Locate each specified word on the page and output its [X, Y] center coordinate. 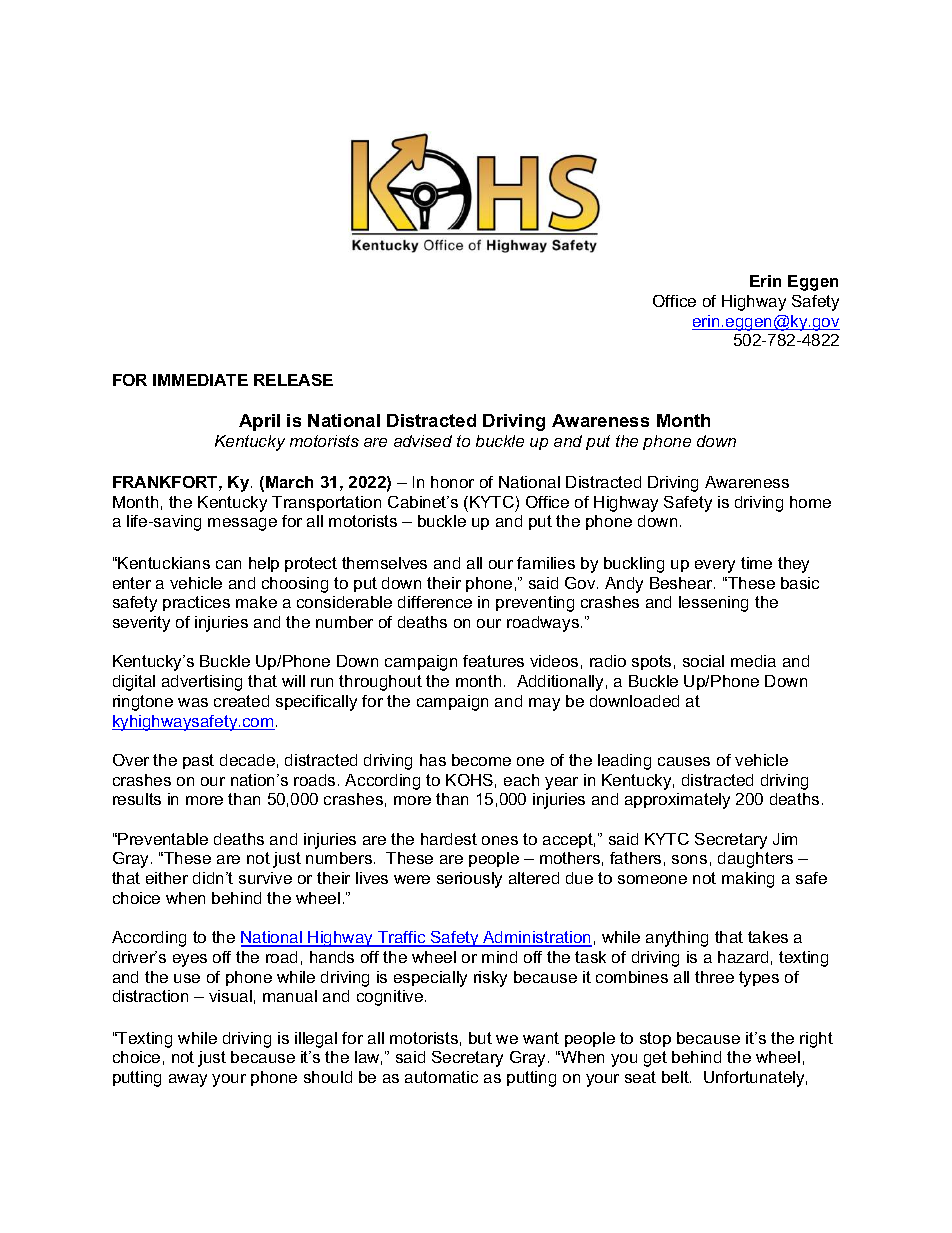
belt [676, 1077]
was [193, 702]
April [259, 422]
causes [684, 761]
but [480, 1038]
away [188, 1080]
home [810, 502]
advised [423, 441]
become [481, 760]
